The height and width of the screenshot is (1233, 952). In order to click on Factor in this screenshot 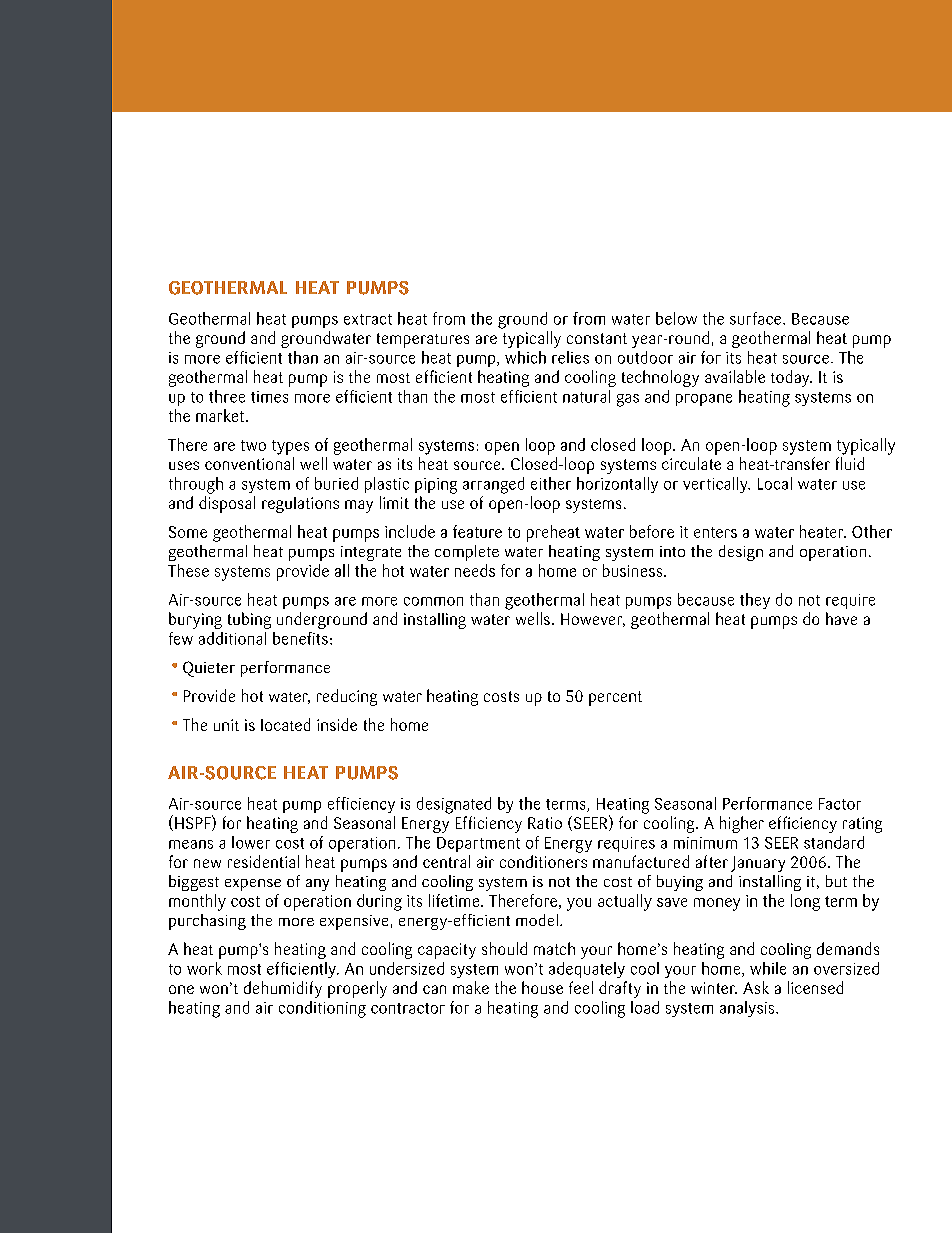, I will do `click(840, 804)`.
